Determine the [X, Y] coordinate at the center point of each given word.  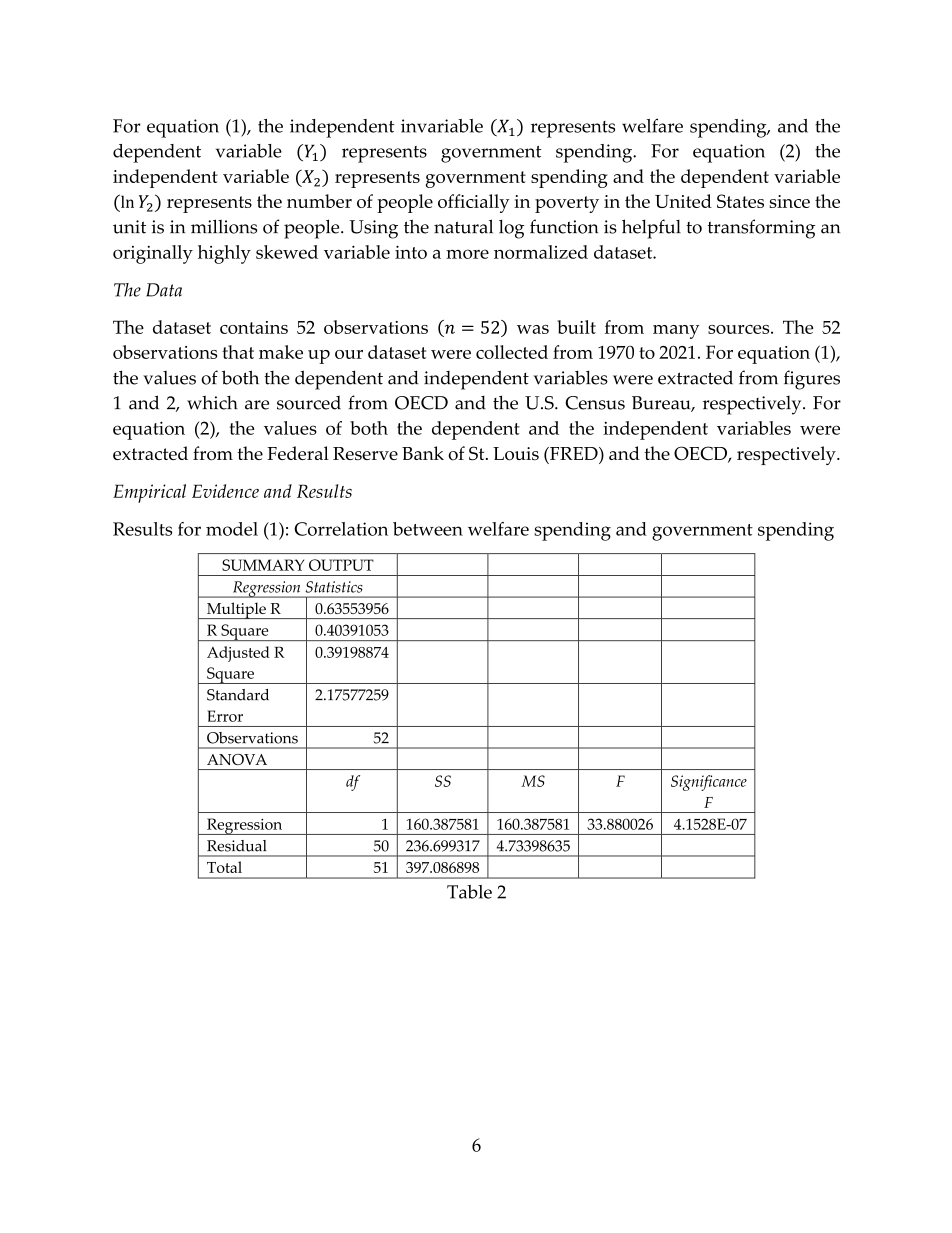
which [212, 402]
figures [812, 380]
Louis [516, 454]
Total [224, 867]
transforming [761, 229]
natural [463, 226]
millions [224, 226]
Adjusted [238, 654]
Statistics [334, 587]
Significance [709, 783]
